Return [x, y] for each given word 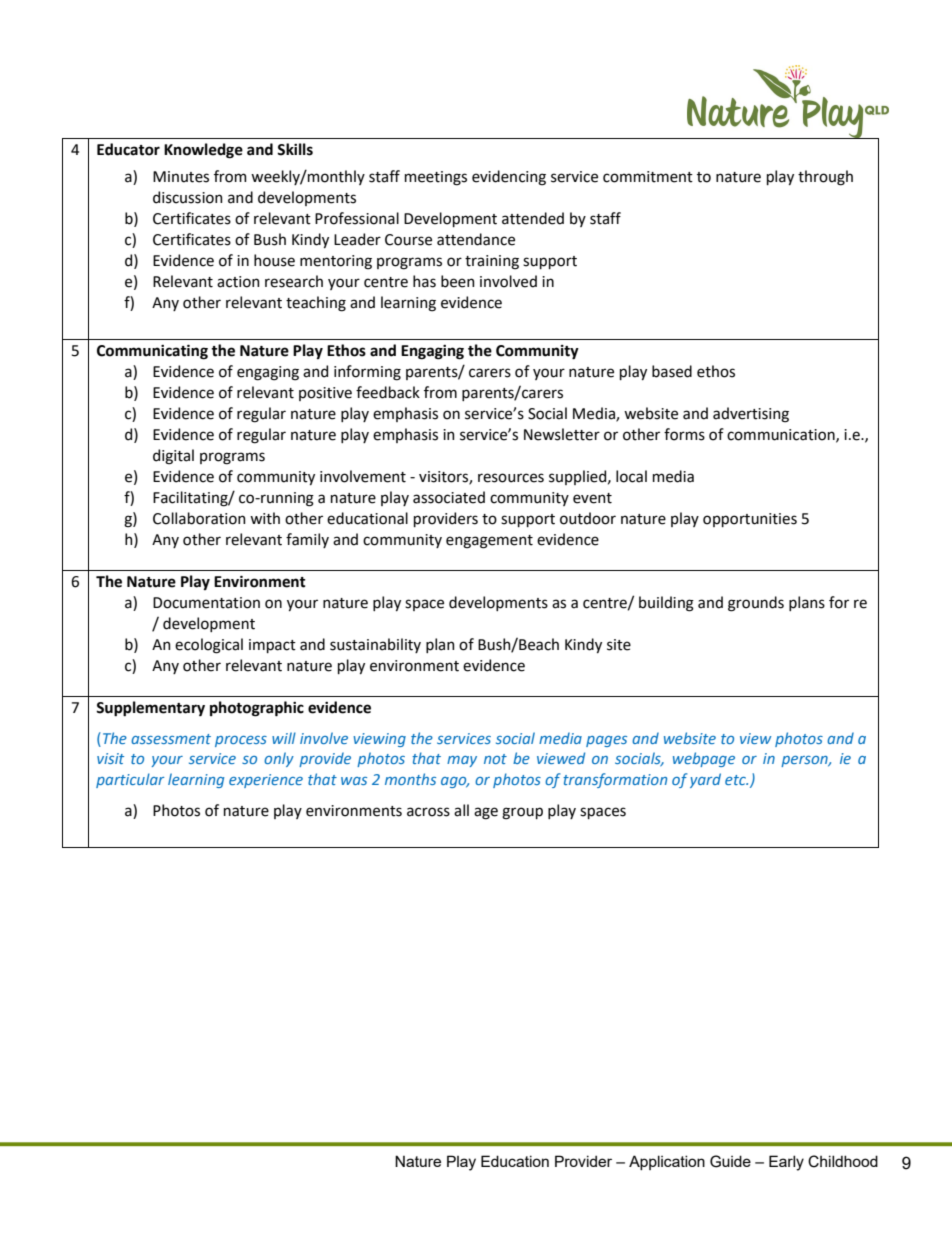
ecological [209, 646]
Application [667, 1162]
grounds [756, 604]
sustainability [375, 645]
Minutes [181, 177]
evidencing [509, 178]
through [825, 178]
